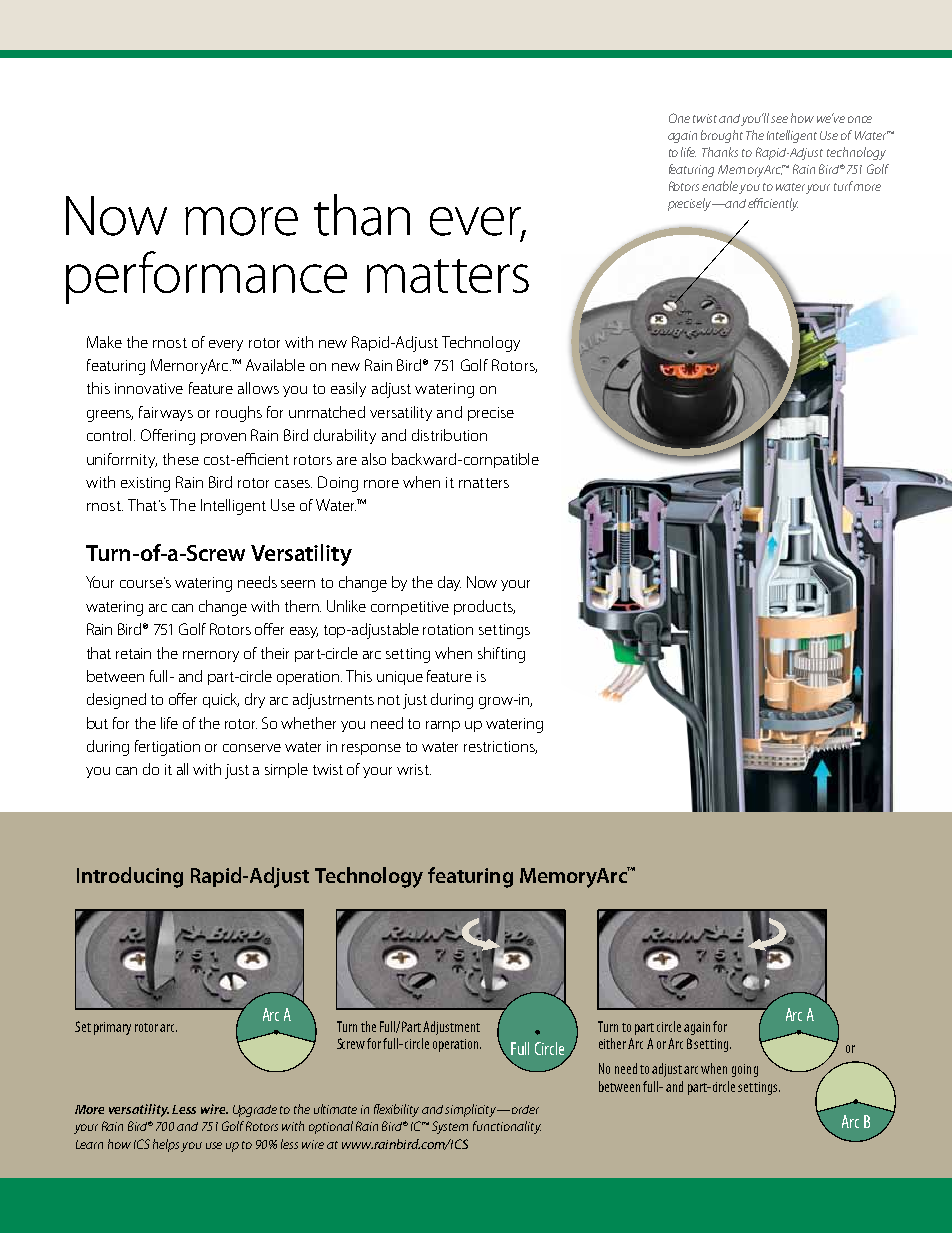 The width and height of the image is (952, 1233). I want to click on products, so click(484, 607).
